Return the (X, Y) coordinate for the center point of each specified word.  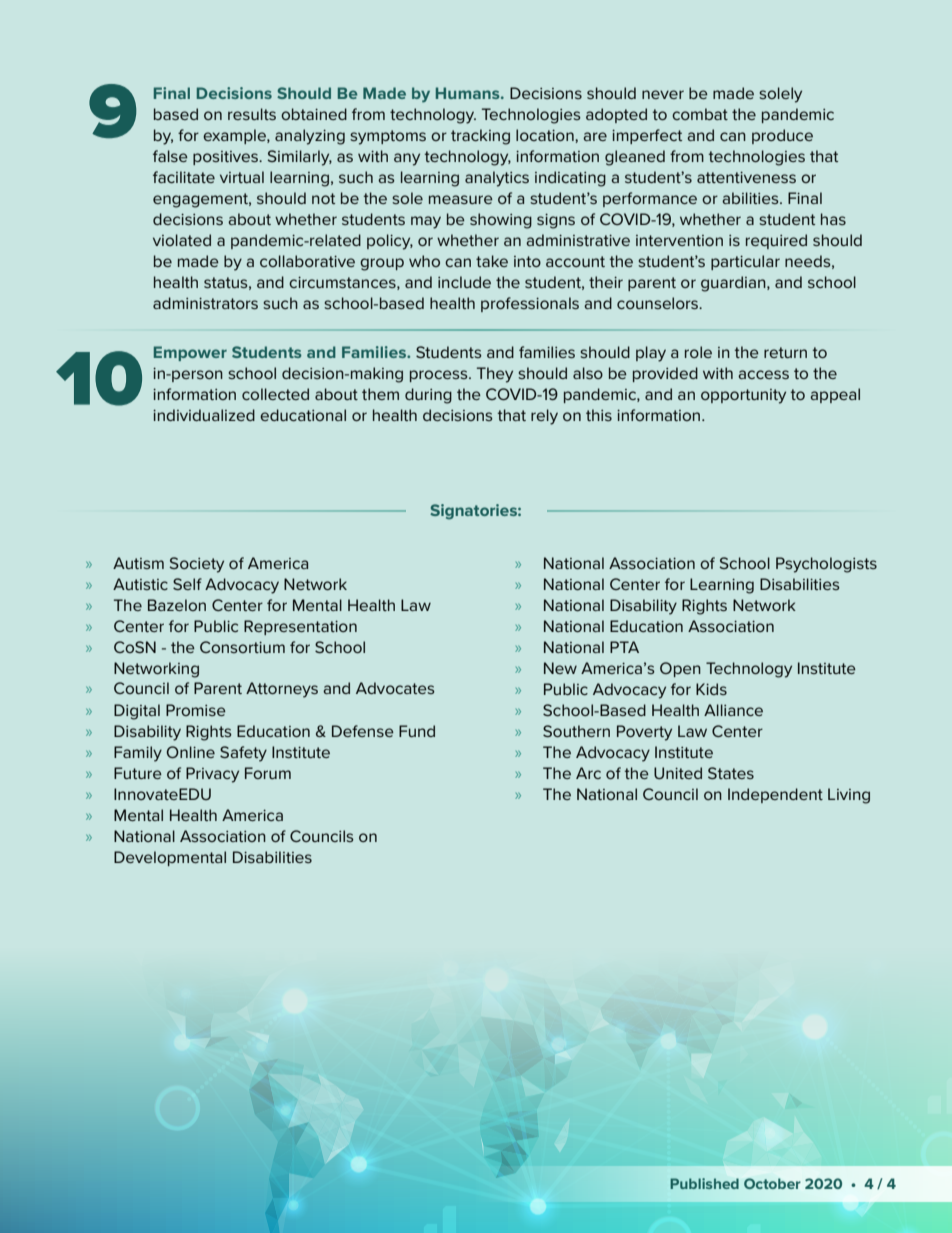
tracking (480, 137)
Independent (775, 795)
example (235, 136)
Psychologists (826, 565)
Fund (417, 731)
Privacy (212, 775)
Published (704, 1183)
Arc (588, 773)
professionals (530, 304)
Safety (243, 754)
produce (782, 136)
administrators (205, 303)
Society (196, 565)
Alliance (733, 710)
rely (544, 417)
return (785, 352)
